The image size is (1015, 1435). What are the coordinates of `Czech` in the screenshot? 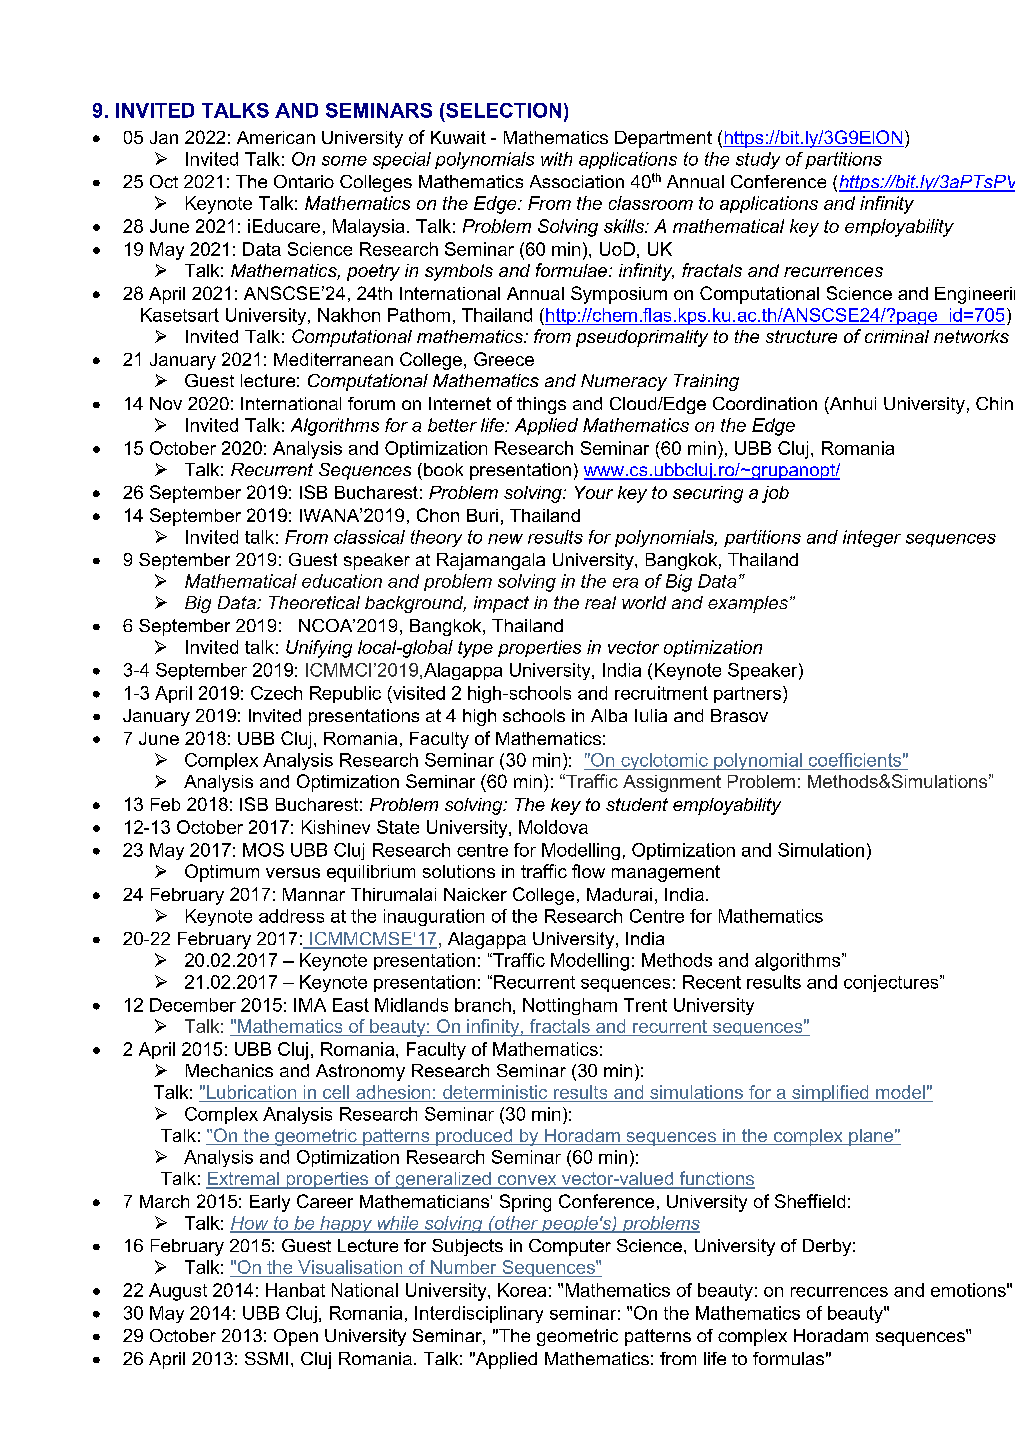 It's located at (276, 693).
